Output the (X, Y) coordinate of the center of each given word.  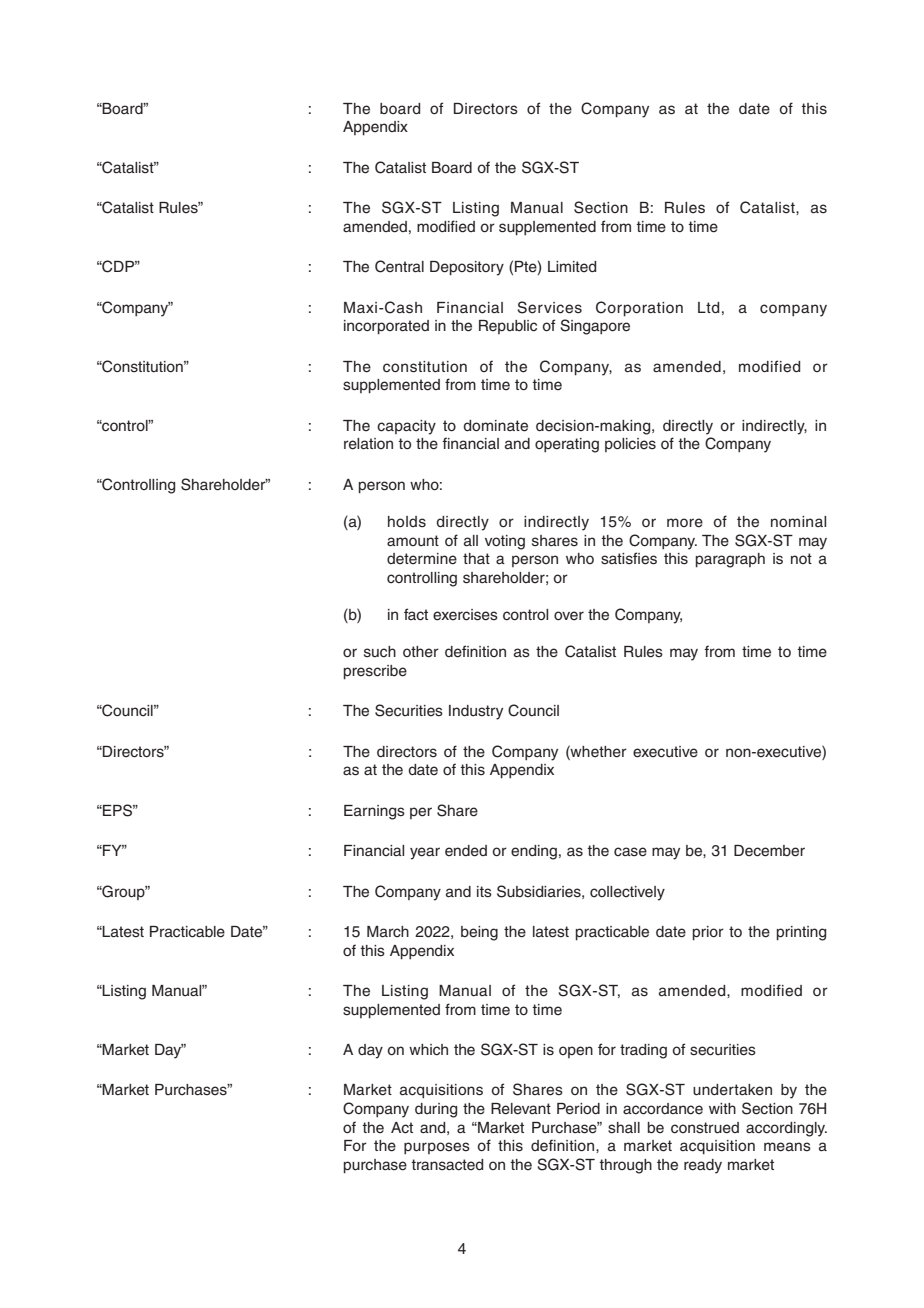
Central (399, 266)
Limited (572, 267)
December (769, 851)
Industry (476, 712)
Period (578, 1109)
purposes (437, 1148)
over (569, 616)
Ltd (708, 307)
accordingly (786, 1129)
